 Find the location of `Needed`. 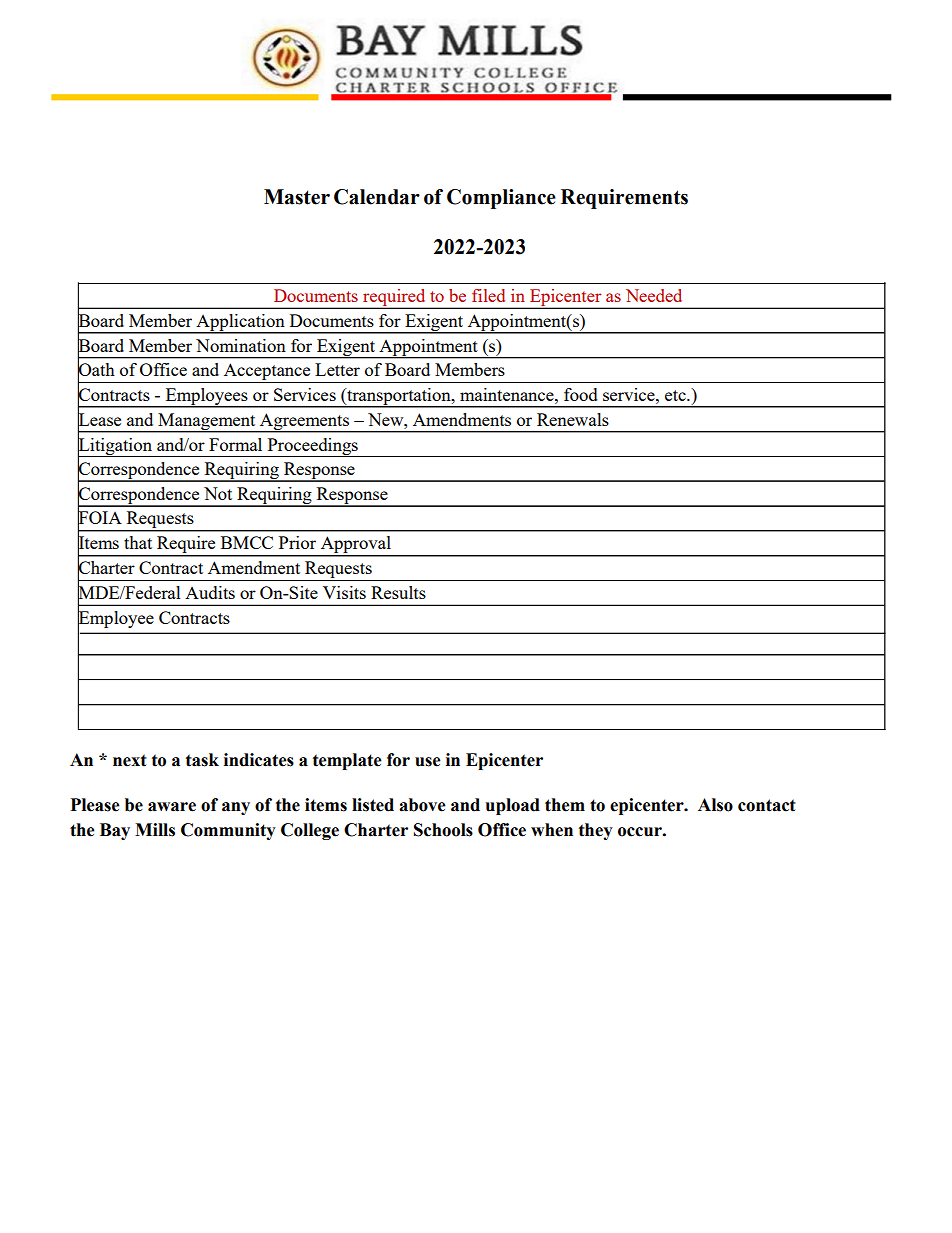

Needed is located at coordinates (654, 295).
